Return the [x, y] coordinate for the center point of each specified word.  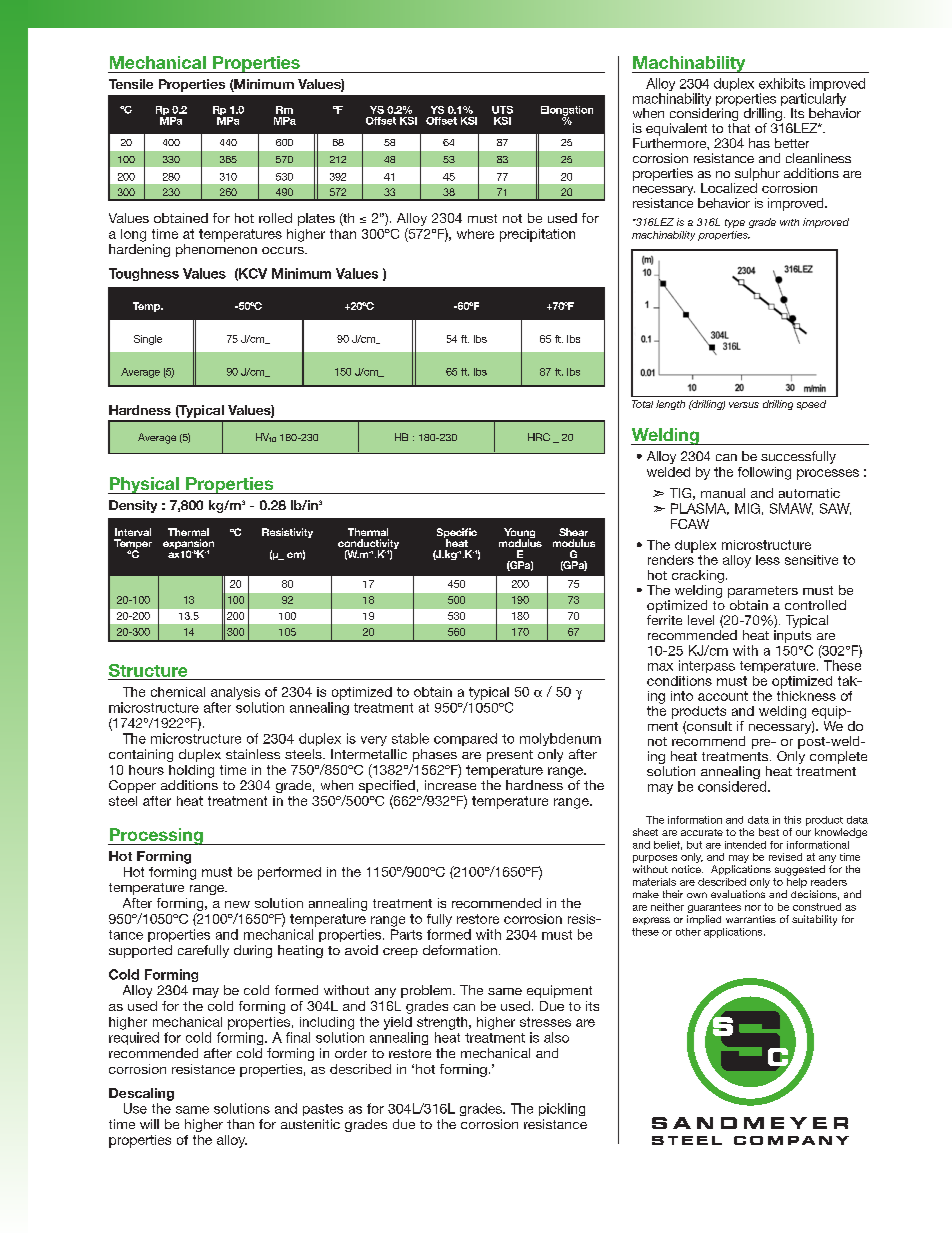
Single [148, 340]
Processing [156, 836]
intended [745, 845]
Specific [457, 534]
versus [744, 405]
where [475, 234]
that [739, 128]
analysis [235, 693]
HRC [539, 437]
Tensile [131, 84]
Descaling [141, 1094]
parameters [763, 592]
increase [450, 785]
